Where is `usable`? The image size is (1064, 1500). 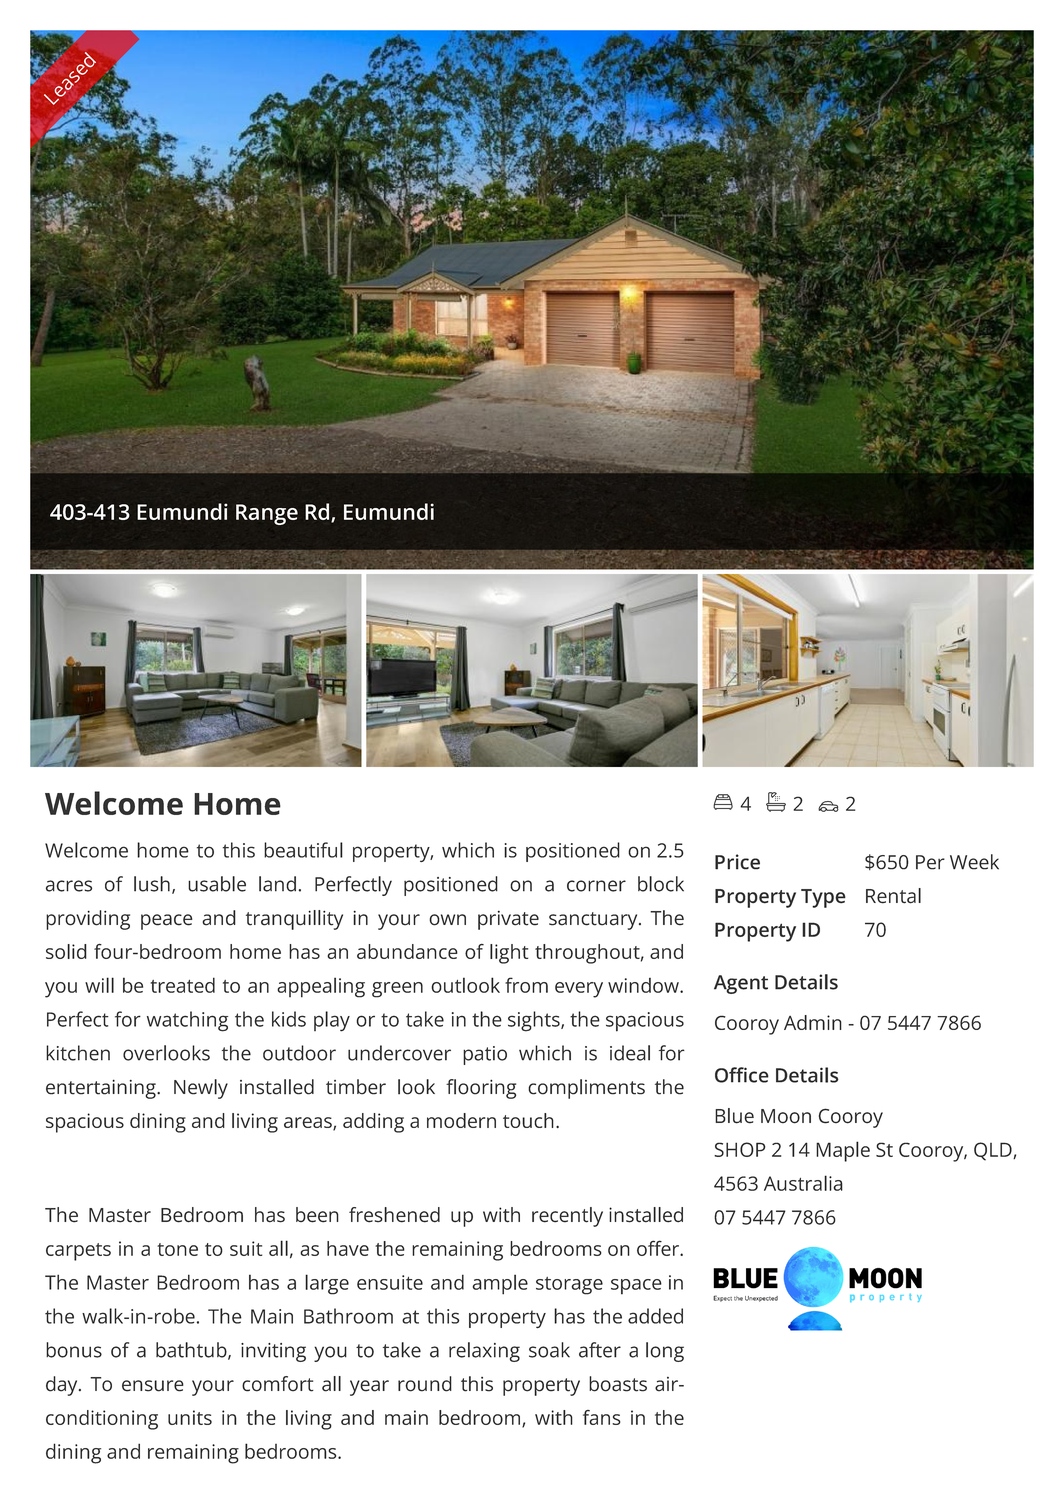 usable is located at coordinates (217, 884).
